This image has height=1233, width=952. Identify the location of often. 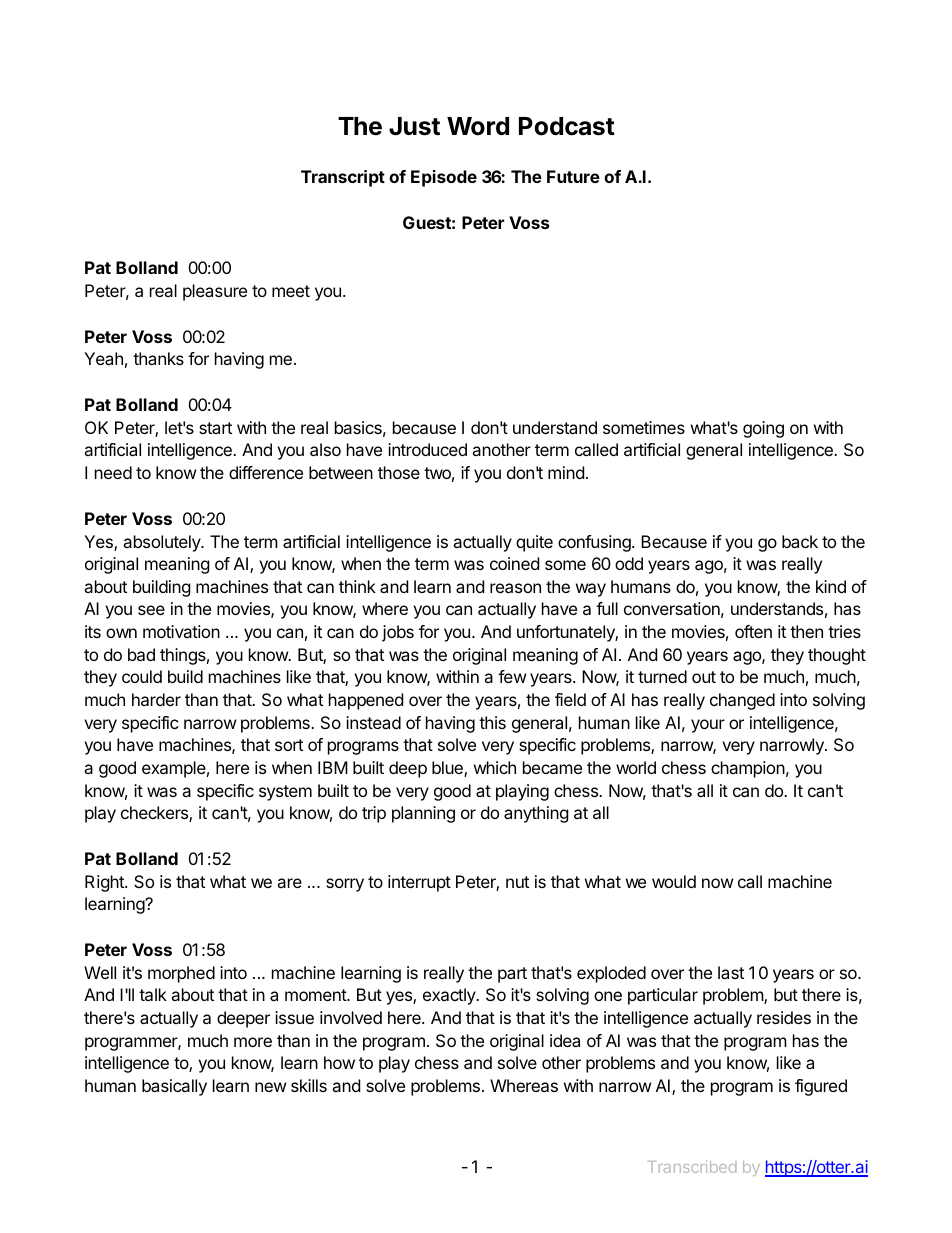
(753, 631).
